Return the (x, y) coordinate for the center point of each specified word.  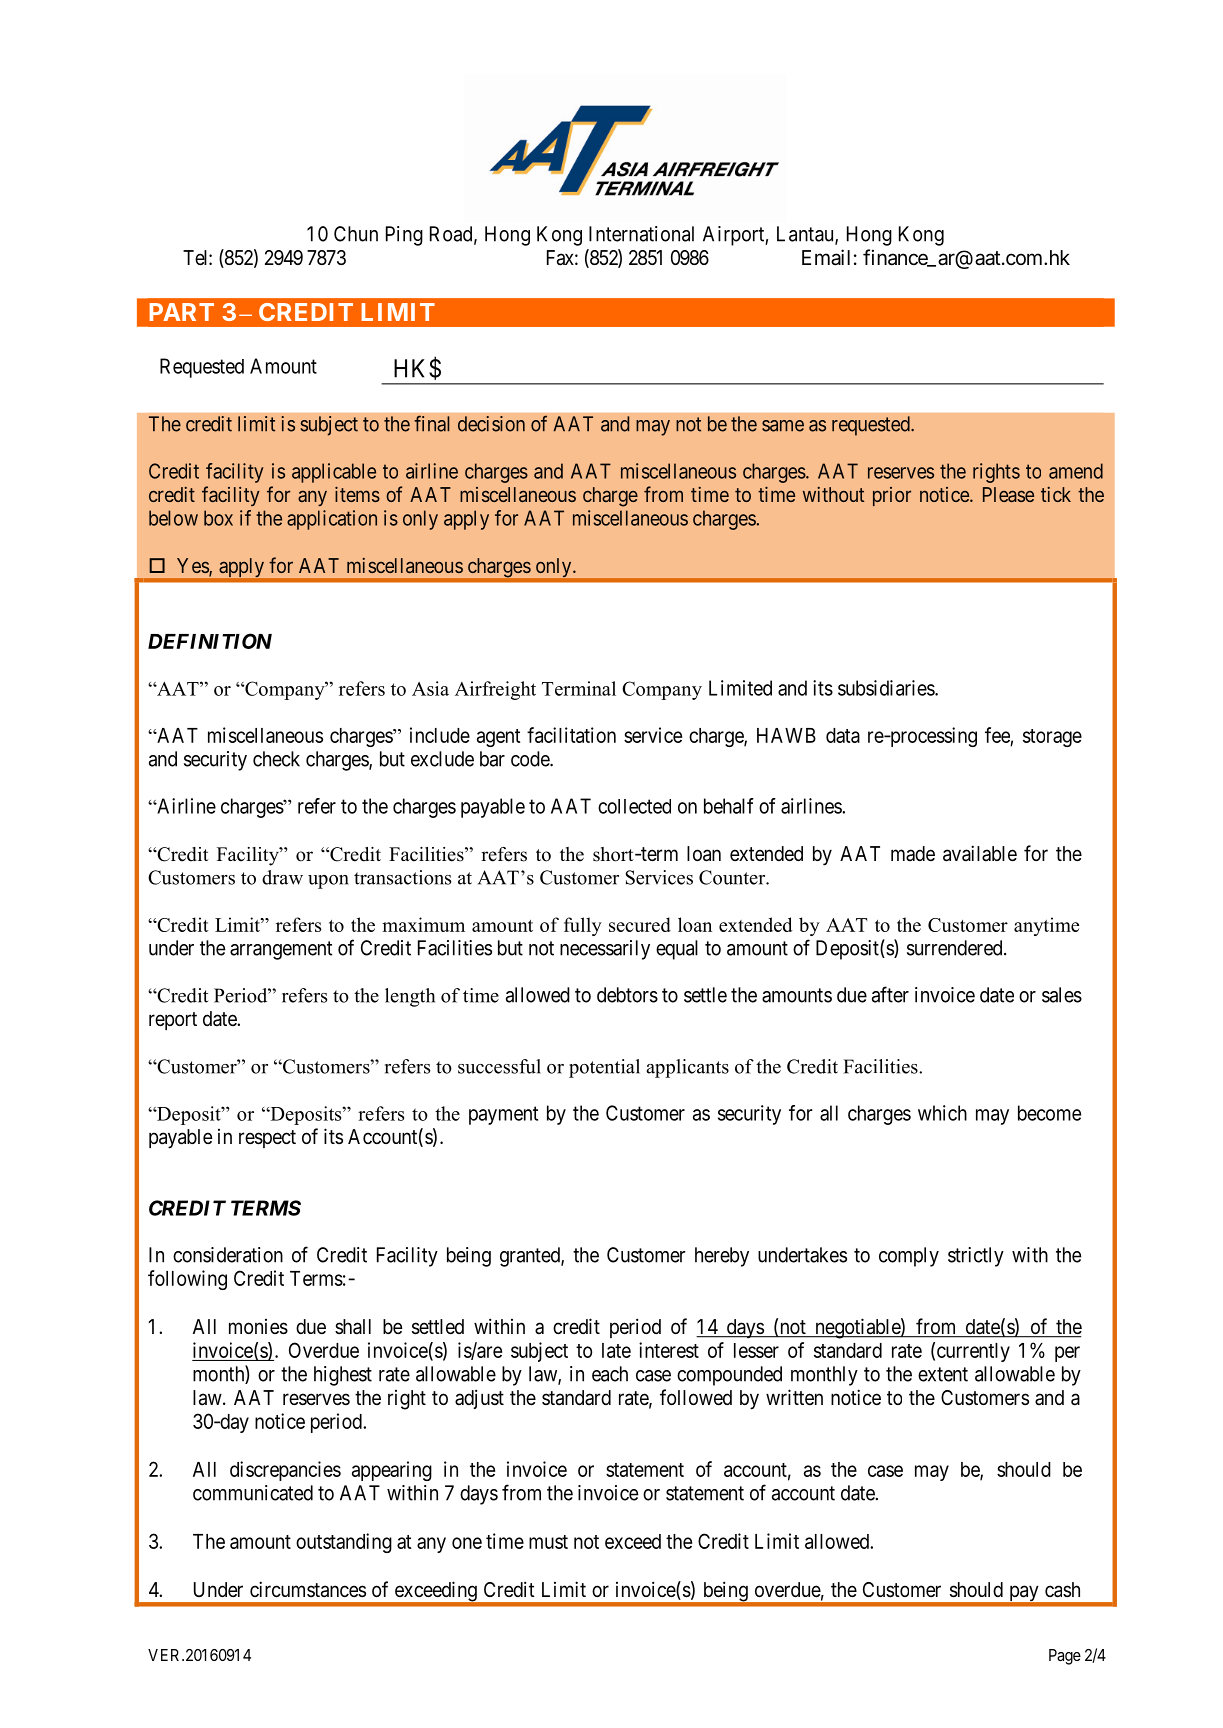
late (616, 1350)
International (641, 234)
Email (826, 257)
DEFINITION (210, 641)
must (548, 1542)
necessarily (605, 950)
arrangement (281, 950)
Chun (356, 234)
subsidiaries (887, 688)
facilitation (571, 735)
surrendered (956, 948)
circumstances (308, 1589)
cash (1062, 1590)
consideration (228, 1255)
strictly (976, 1257)
